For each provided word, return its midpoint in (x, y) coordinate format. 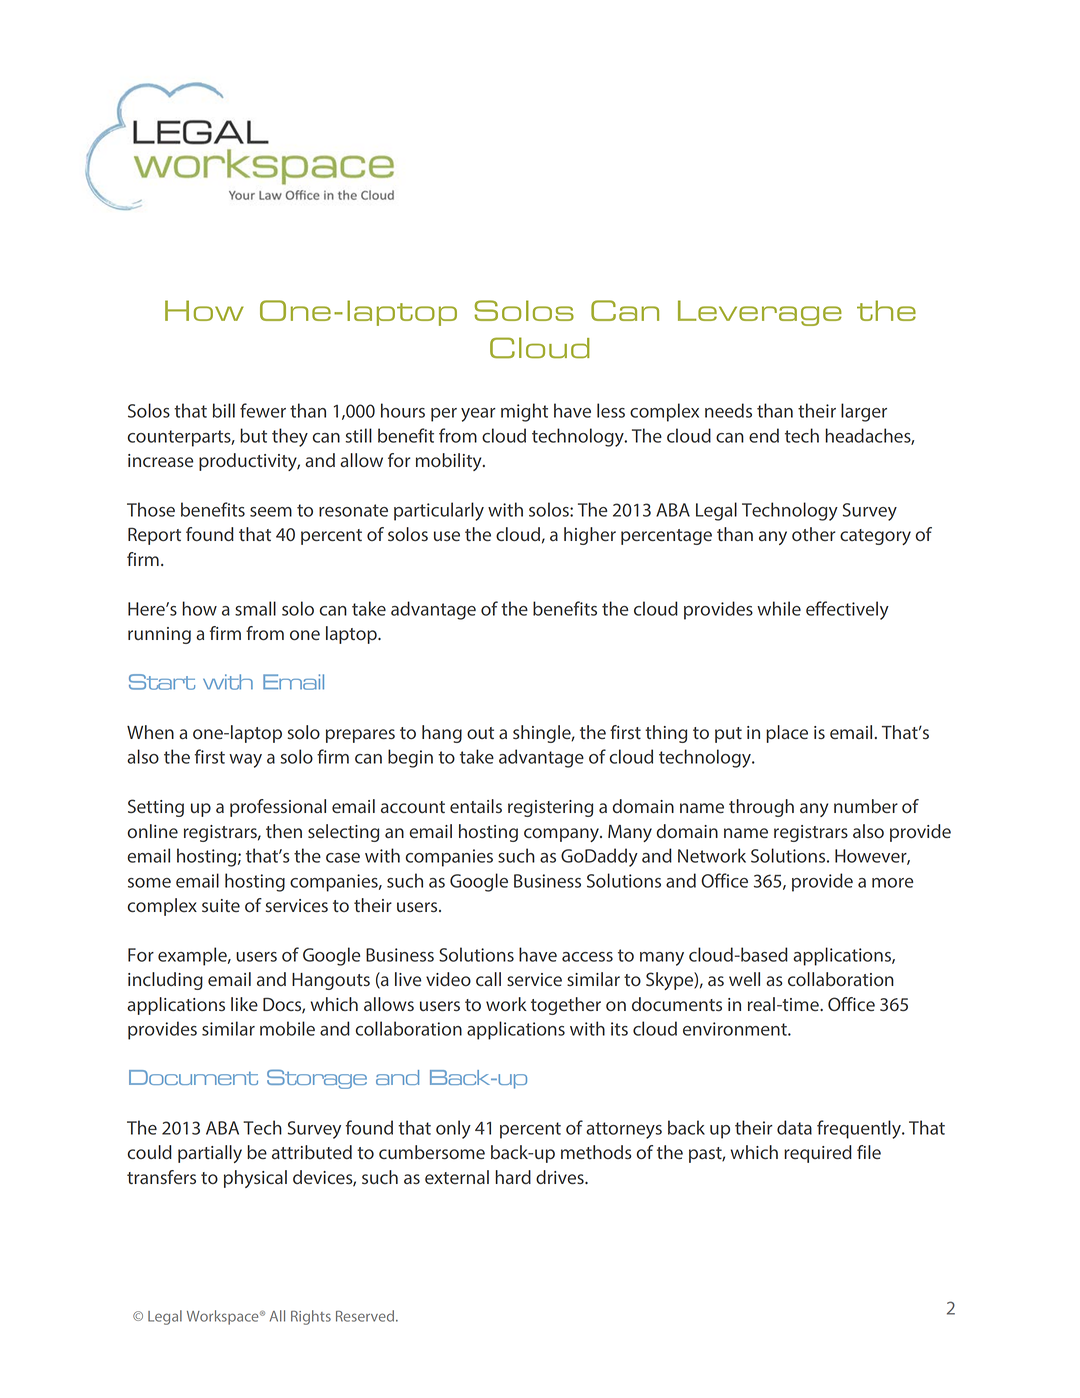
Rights (311, 1317)
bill (224, 410)
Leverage (760, 313)
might (524, 412)
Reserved (366, 1316)
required (818, 1154)
